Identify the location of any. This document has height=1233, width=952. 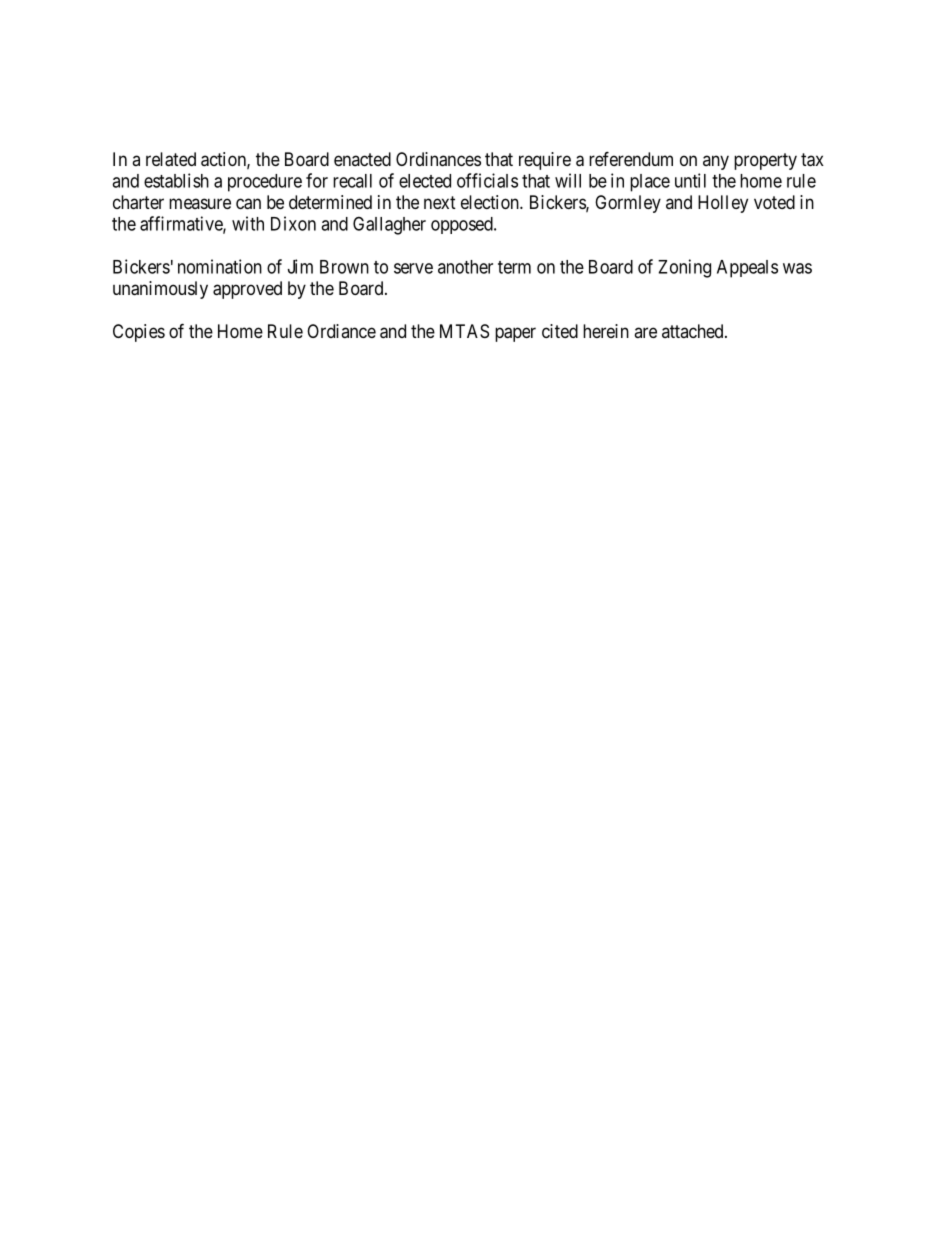
(716, 162).
